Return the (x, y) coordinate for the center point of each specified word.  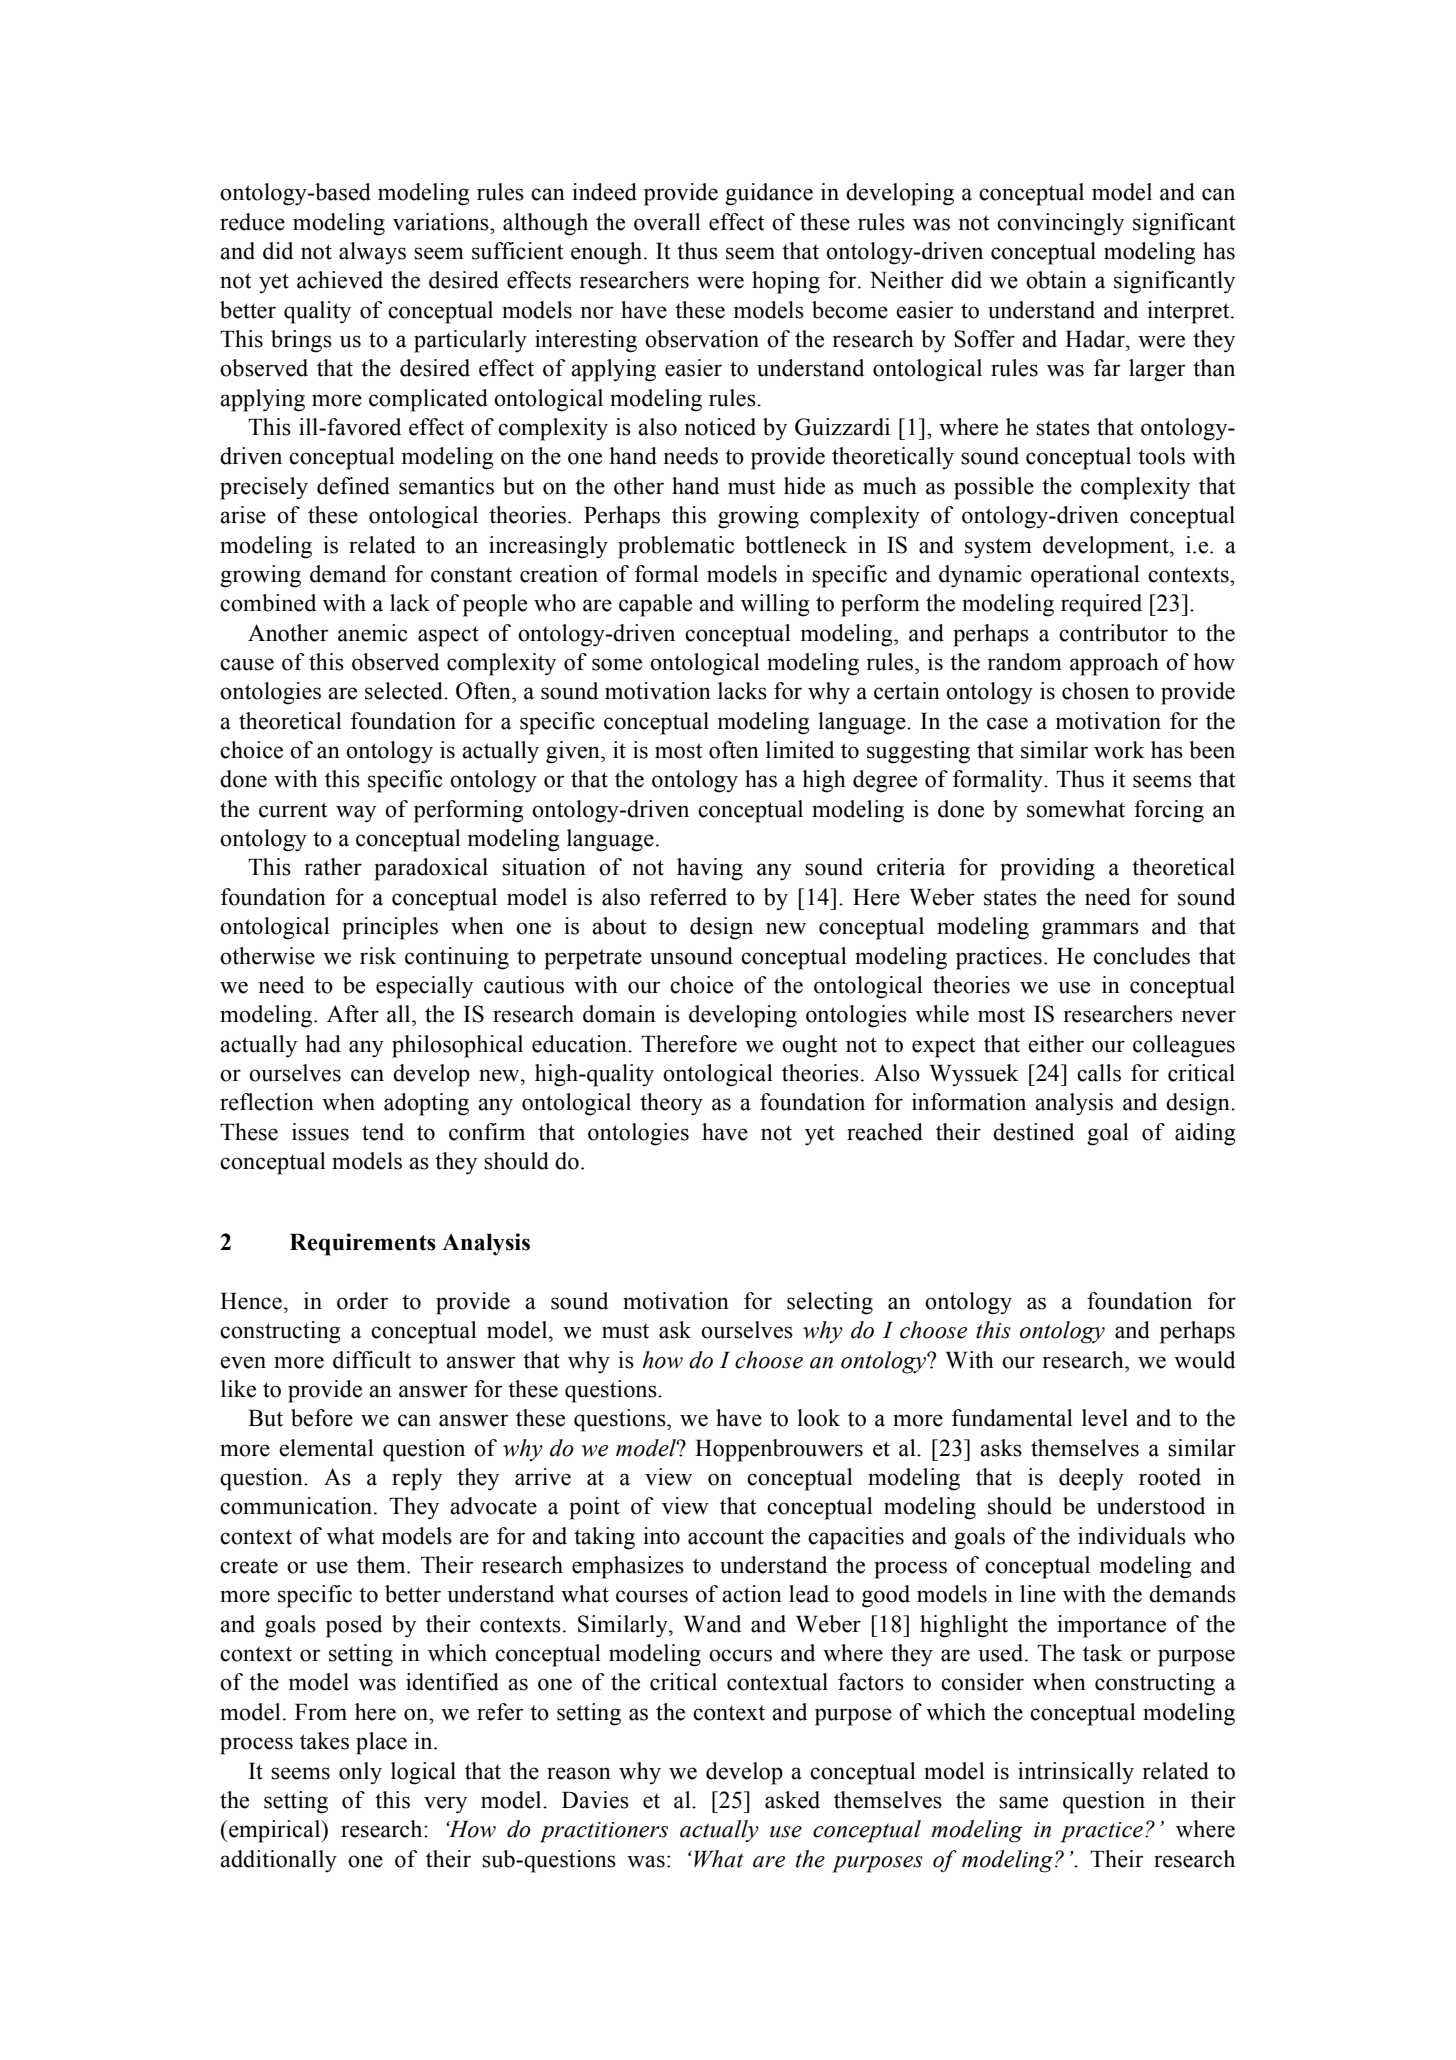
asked (792, 1800)
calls (1099, 1073)
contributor (1113, 633)
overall (667, 222)
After (353, 1014)
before (322, 1418)
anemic (373, 633)
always (372, 253)
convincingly (1060, 224)
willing (775, 605)
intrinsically (1076, 1773)
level (1105, 1418)
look (818, 1418)
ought (810, 1046)
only (360, 1773)
